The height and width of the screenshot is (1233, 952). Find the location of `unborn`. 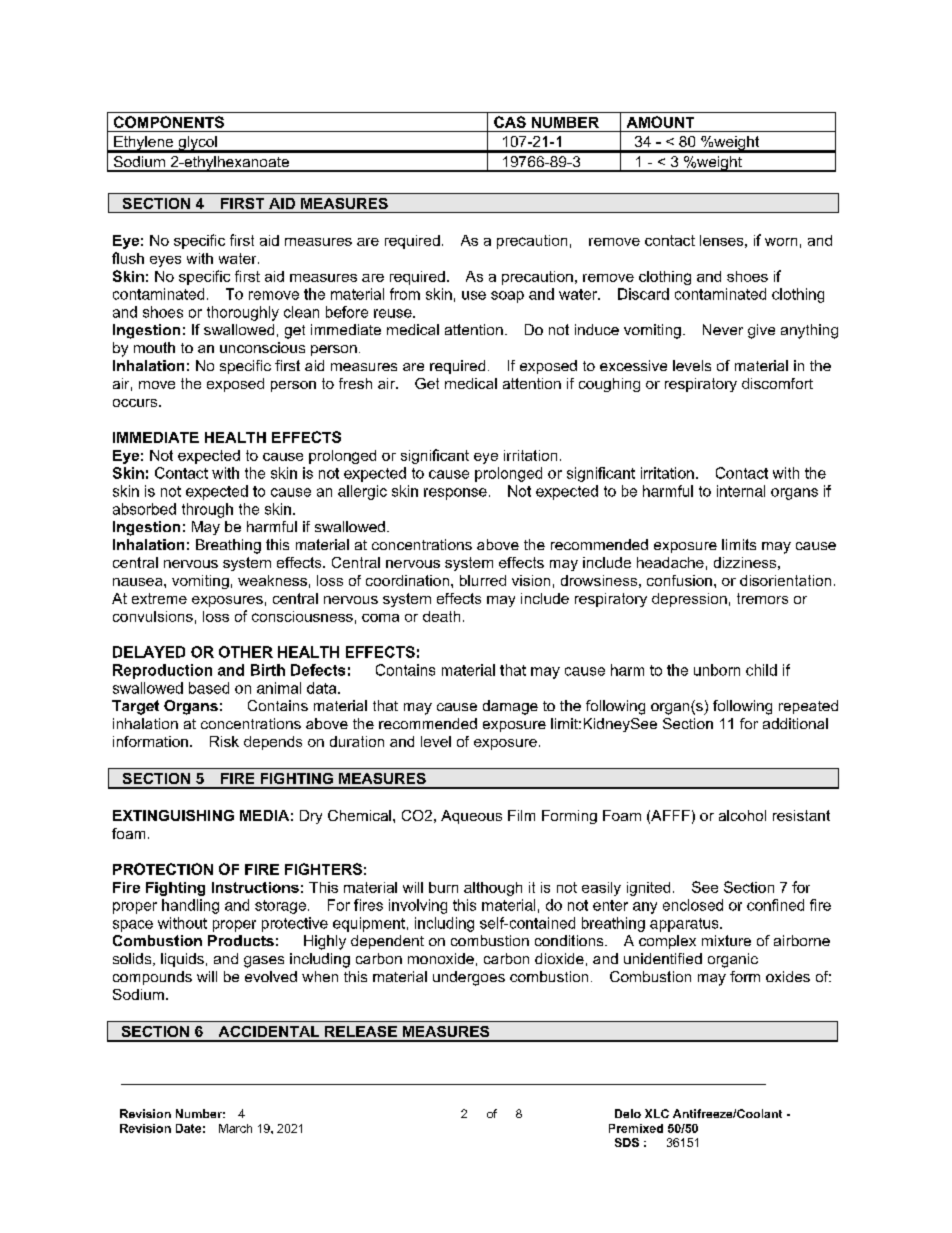

unborn is located at coordinates (717, 670).
